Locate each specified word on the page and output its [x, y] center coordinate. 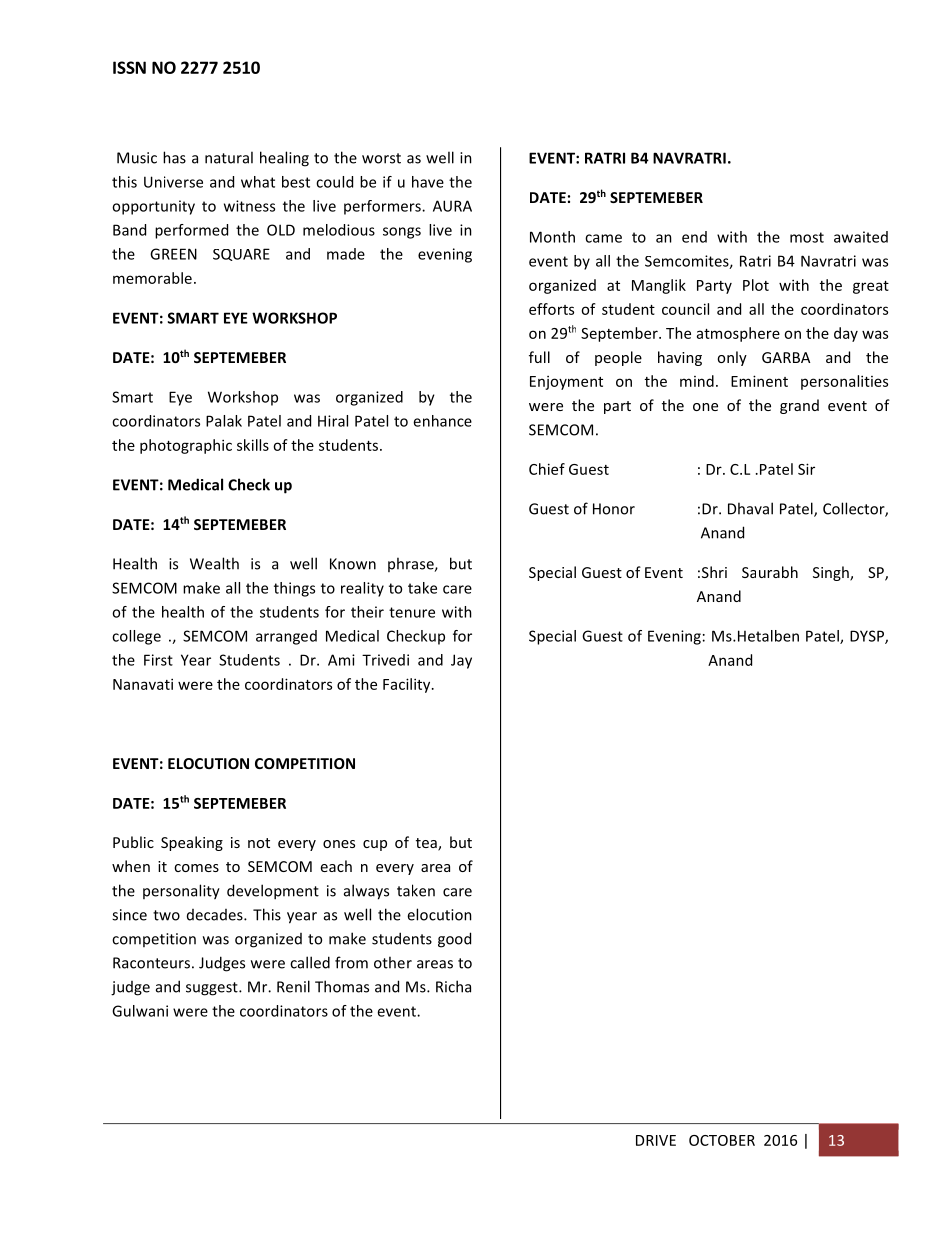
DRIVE [656, 1140]
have [428, 182]
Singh [832, 573]
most [807, 237]
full [539, 357]
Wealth [214, 563]
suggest [213, 989]
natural [229, 157]
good [454, 940]
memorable [152, 278]
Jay [461, 661]
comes [196, 868]
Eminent [759, 381]
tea [427, 844]
